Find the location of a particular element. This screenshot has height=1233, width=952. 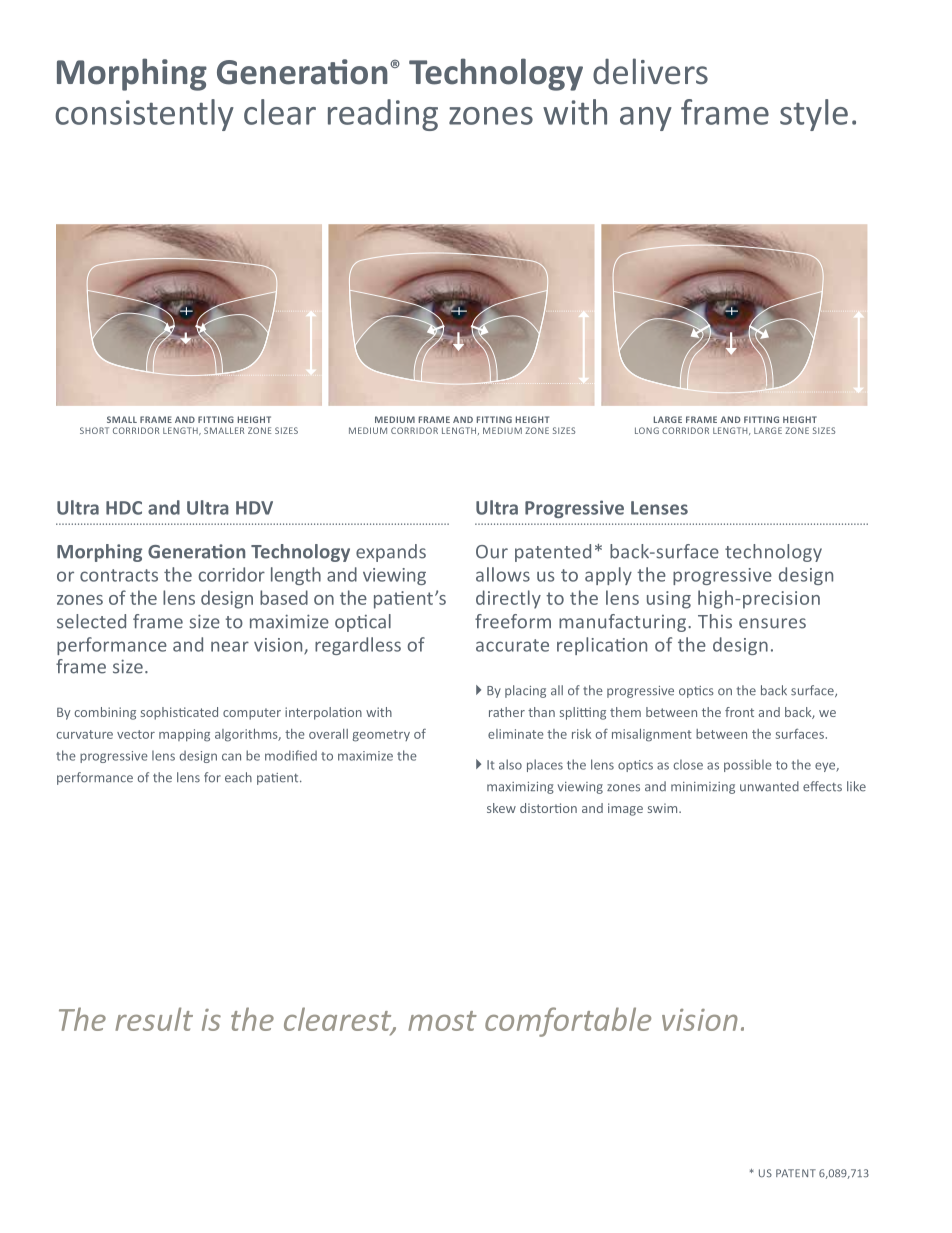

LONG is located at coordinates (647, 430).
